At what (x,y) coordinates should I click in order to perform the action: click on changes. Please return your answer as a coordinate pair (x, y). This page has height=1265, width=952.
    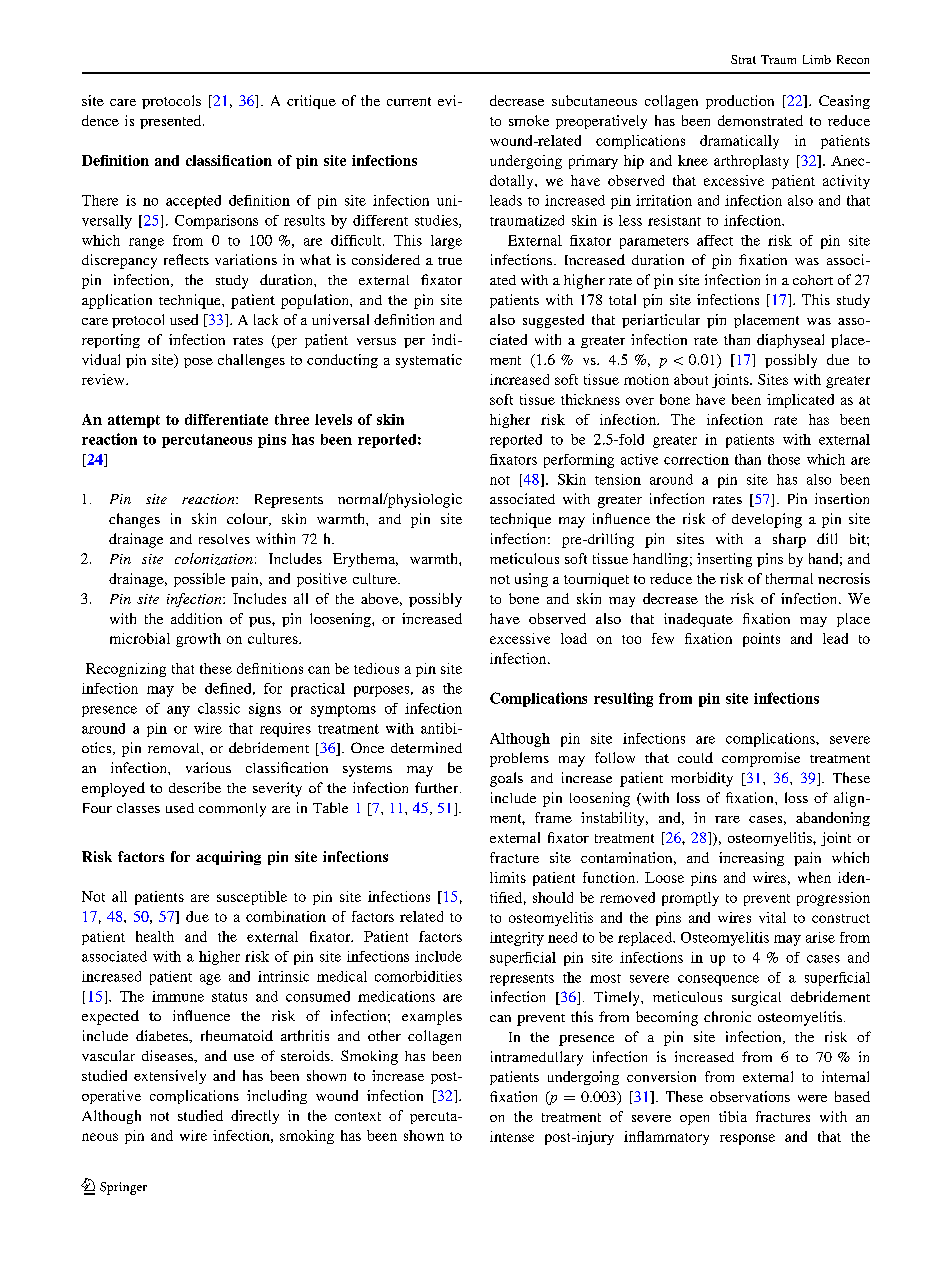
    Looking at the image, I should click on (134, 520).
